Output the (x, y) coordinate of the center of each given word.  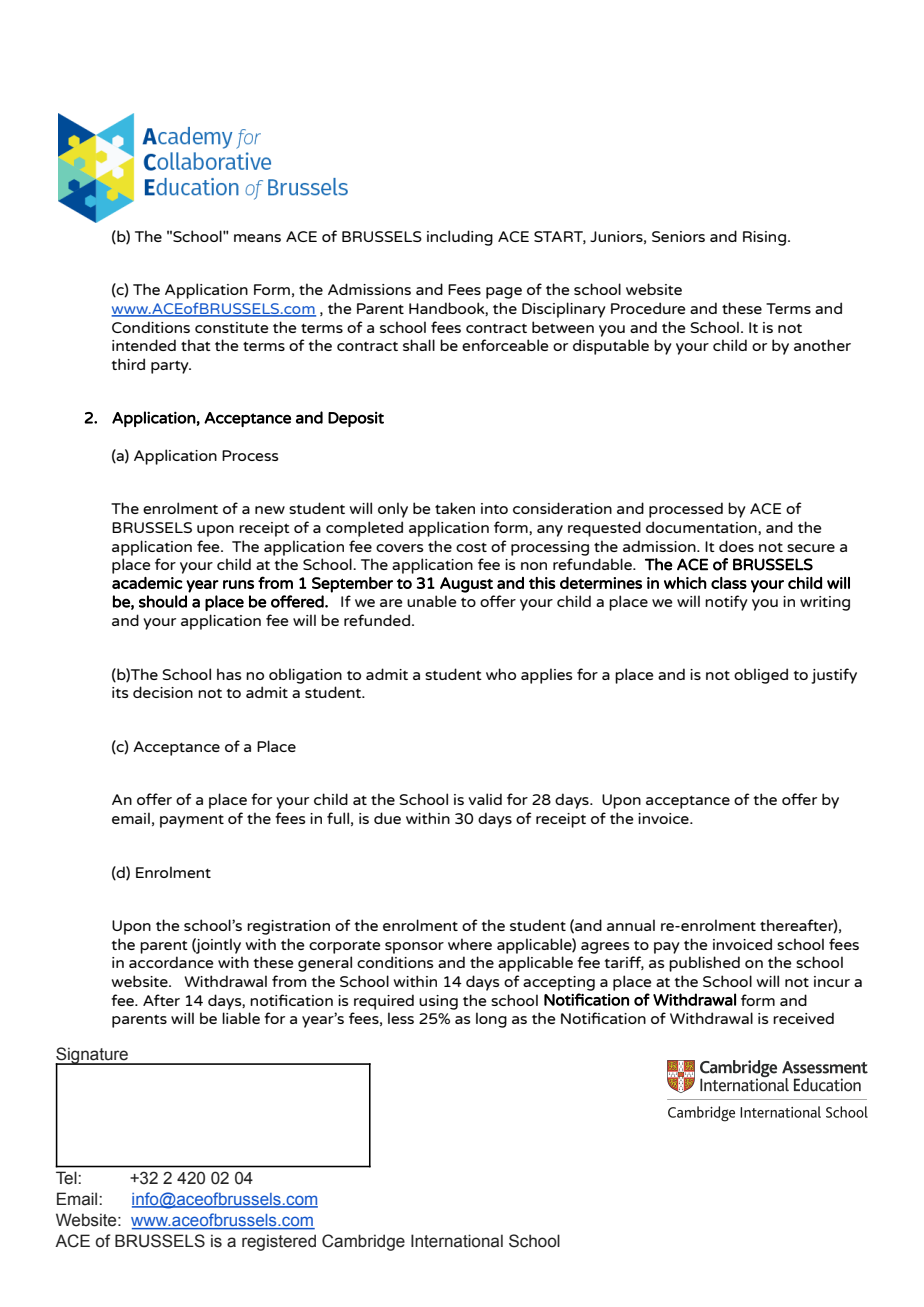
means (257, 238)
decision (163, 692)
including (460, 238)
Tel (67, 1178)
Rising (764, 238)
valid (485, 799)
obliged (761, 676)
